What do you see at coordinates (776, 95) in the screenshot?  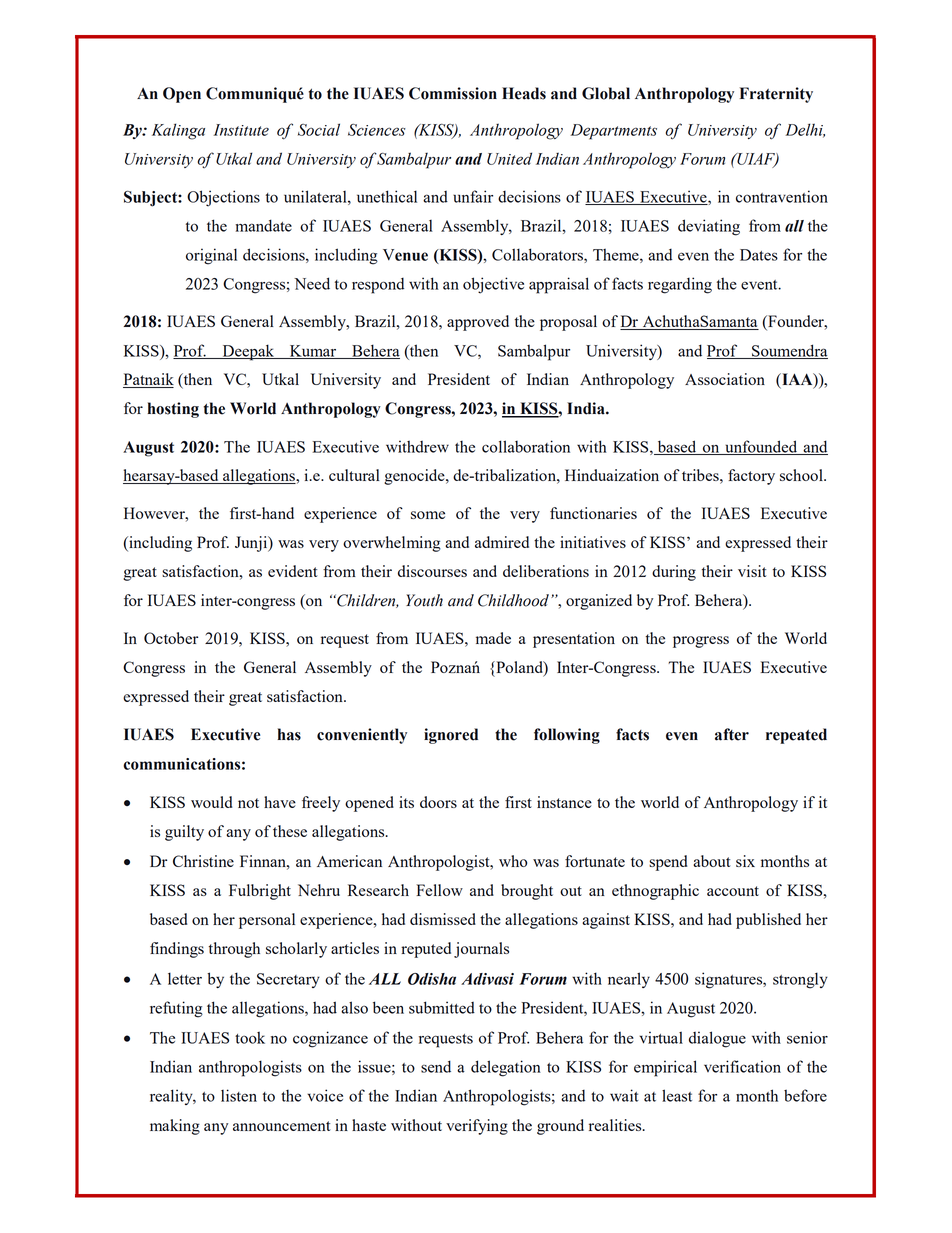 I see `Fraternity` at bounding box center [776, 95].
